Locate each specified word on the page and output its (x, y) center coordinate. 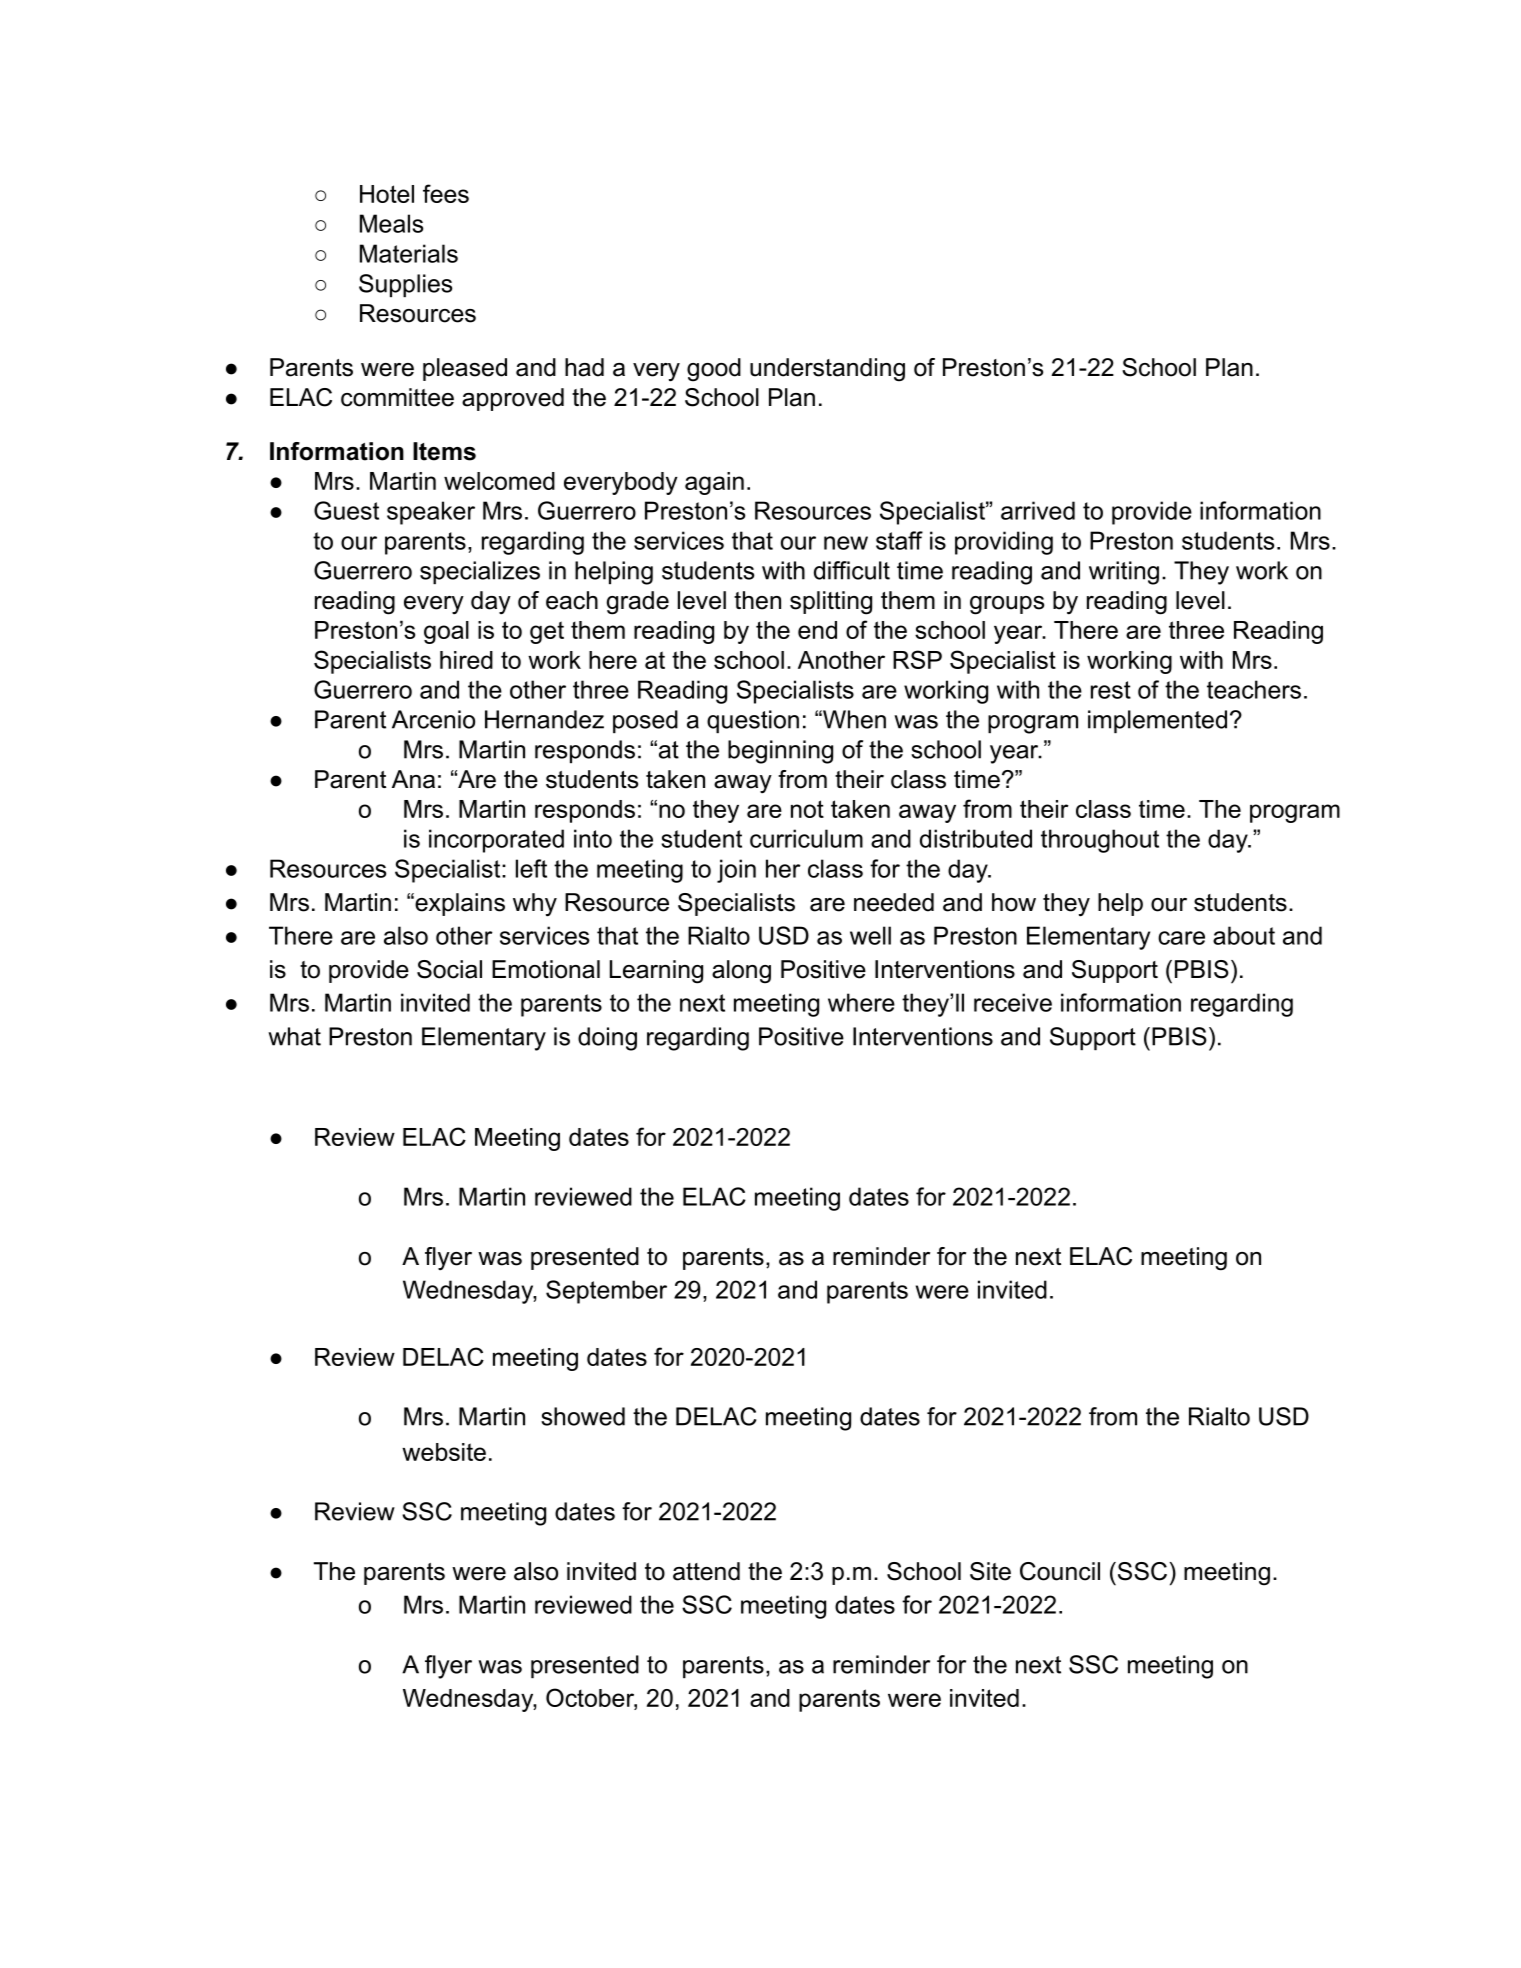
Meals (391, 223)
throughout (1100, 841)
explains (459, 904)
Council (1060, 1571)
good (714, 370)
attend (706, 1571)
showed (583, 1416)
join (736, 871)
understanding (827, 370)
